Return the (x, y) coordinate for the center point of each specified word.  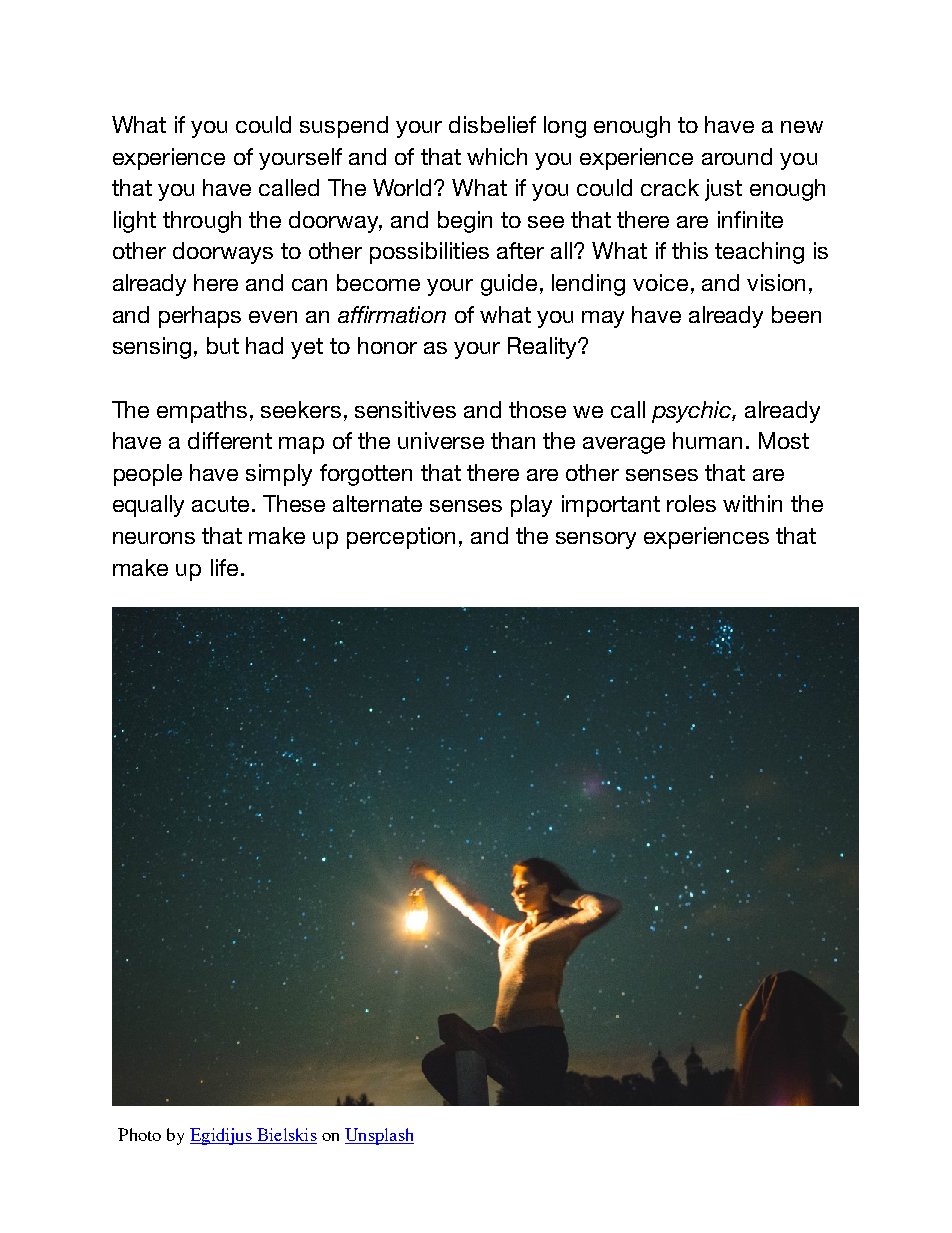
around (737, 156)
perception (401, 538)
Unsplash (379, 1136)
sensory (596, 540)
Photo (139, 1134)
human (707, 440)
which (497, 156)
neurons (154, 538)
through (202, 222)
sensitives (405, 409)
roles (691, 503)
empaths (202, 412)
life (224, 567)
